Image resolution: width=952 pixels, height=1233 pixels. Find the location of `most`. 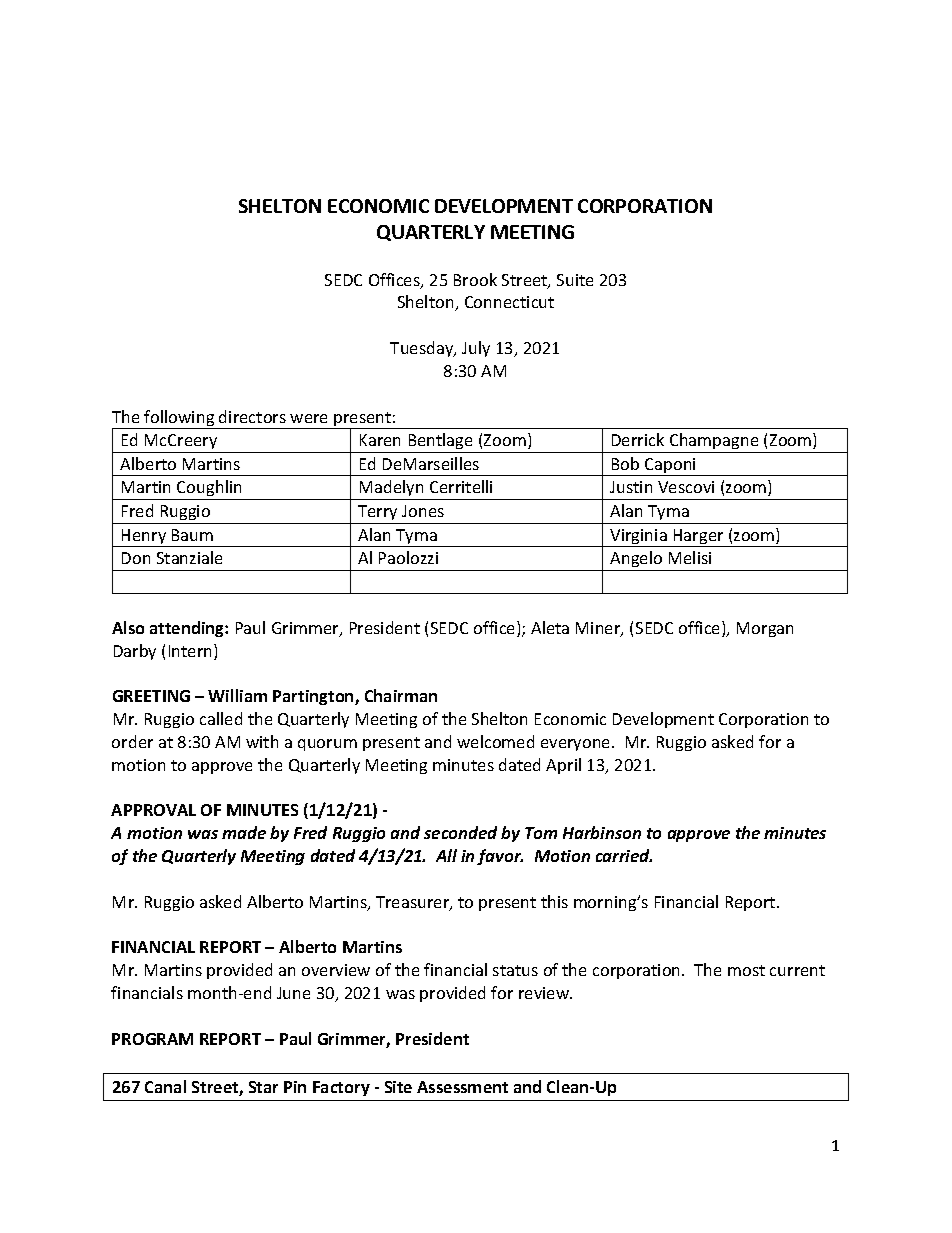

most is located at coordinates (746, 970).
